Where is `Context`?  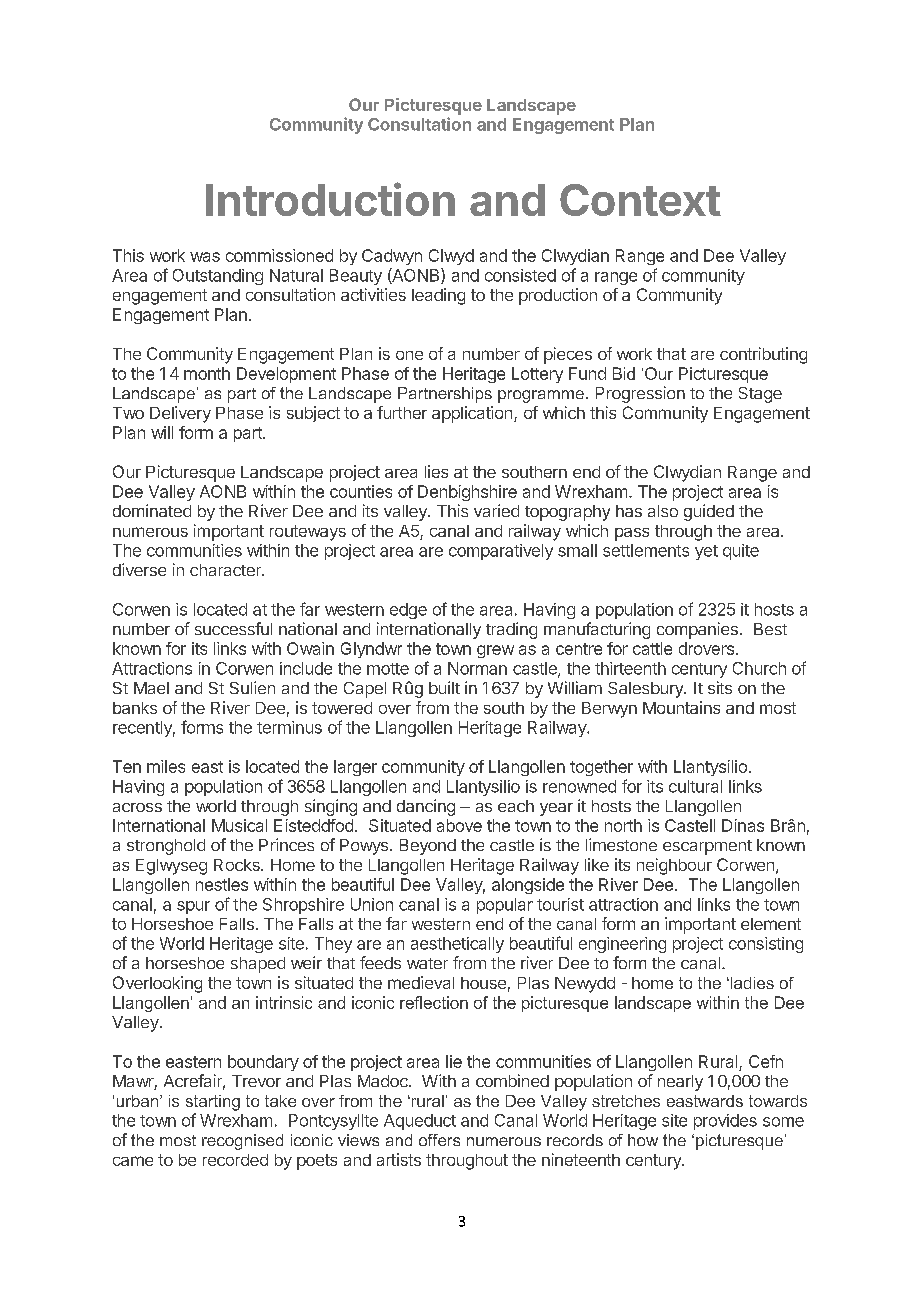 Context is located at coordinates (640, 200).
